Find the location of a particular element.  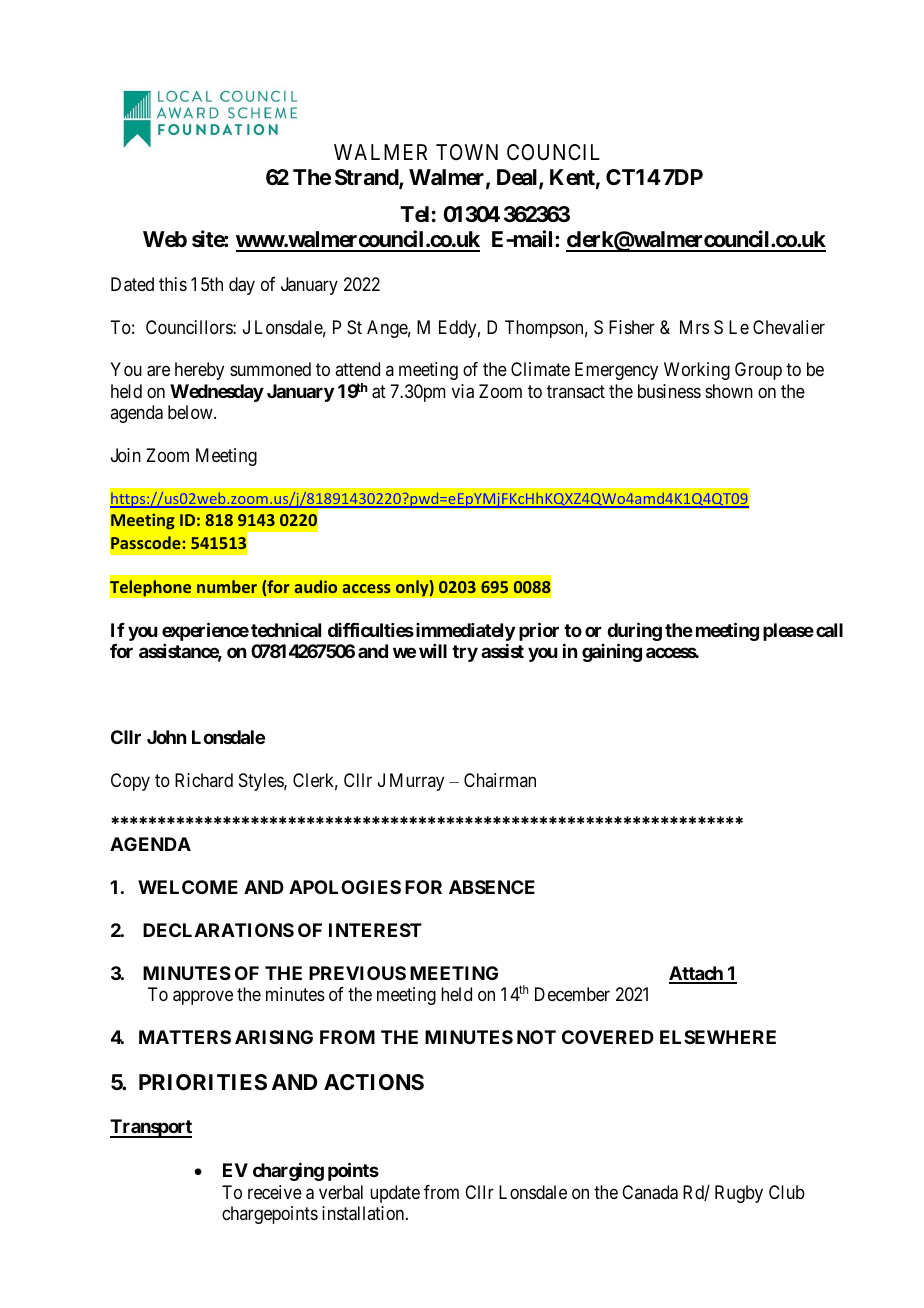

Deal is located at coordinates (518, 178).
